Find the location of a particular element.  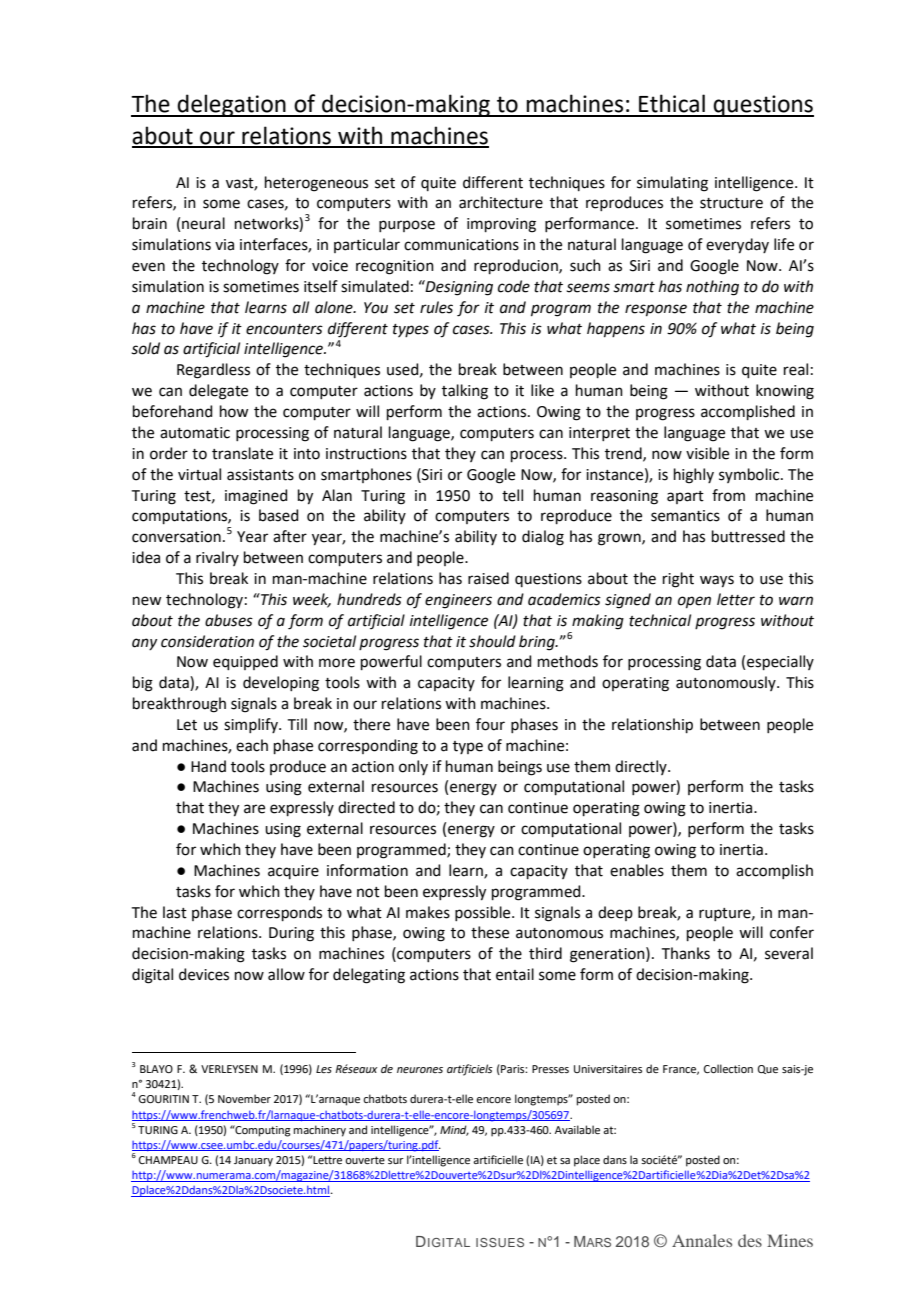

Mines is located at coordinates (790, 1240).
